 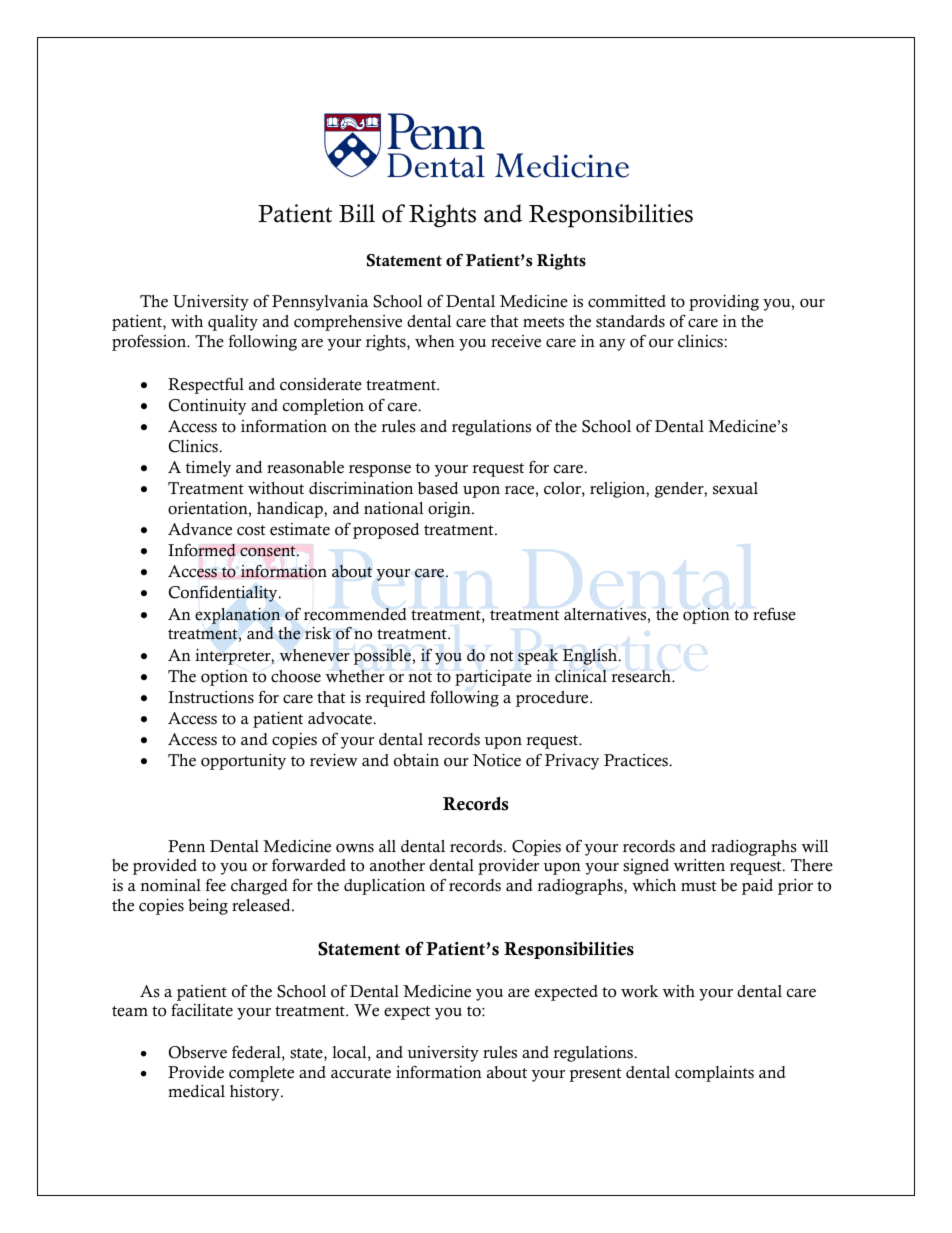 What do you see at coordinates (637, 760) in the page?
I see `Practices` at bounding box center [637, 760].
